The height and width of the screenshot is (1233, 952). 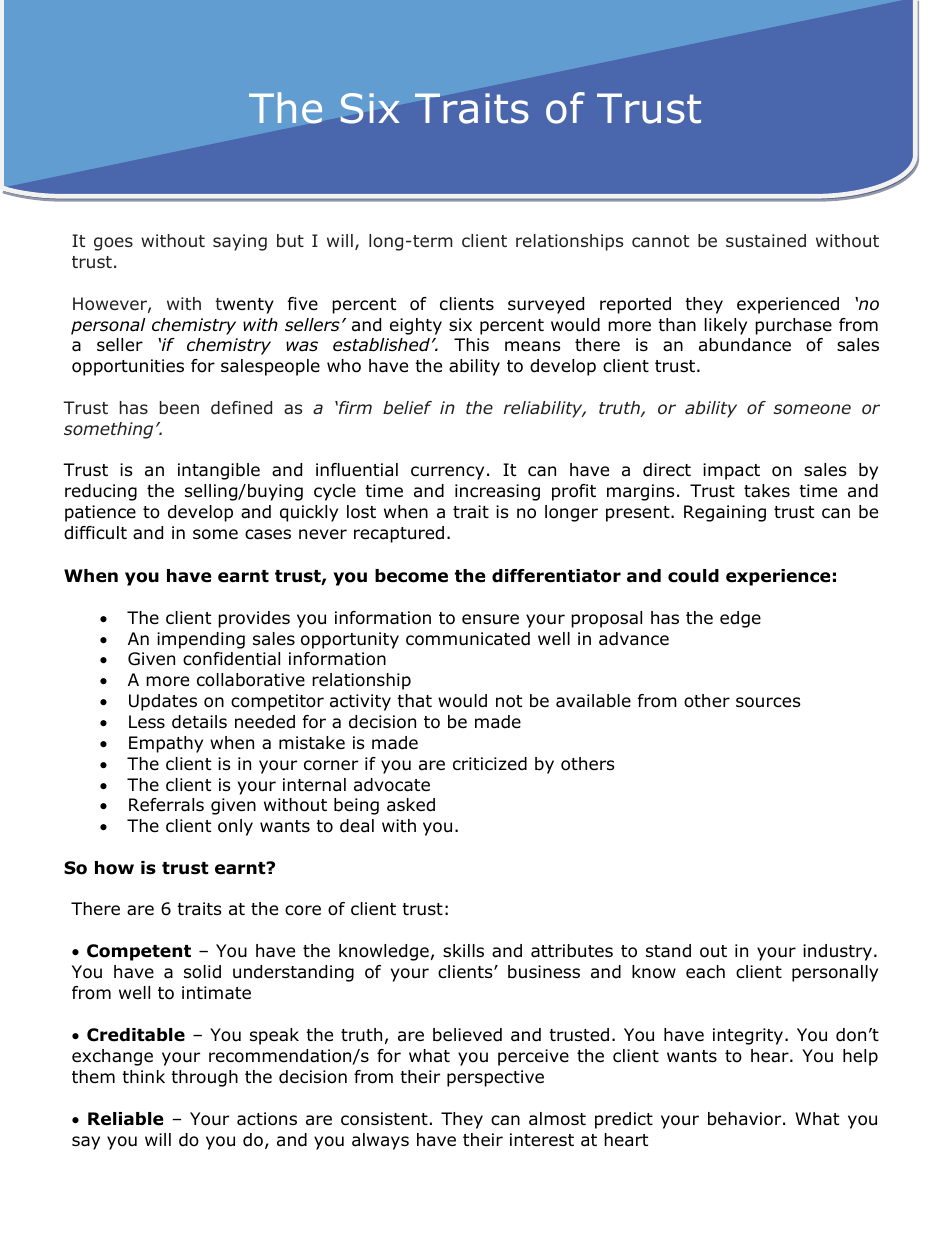 I want to click on been, so click(x=179, y=407).
